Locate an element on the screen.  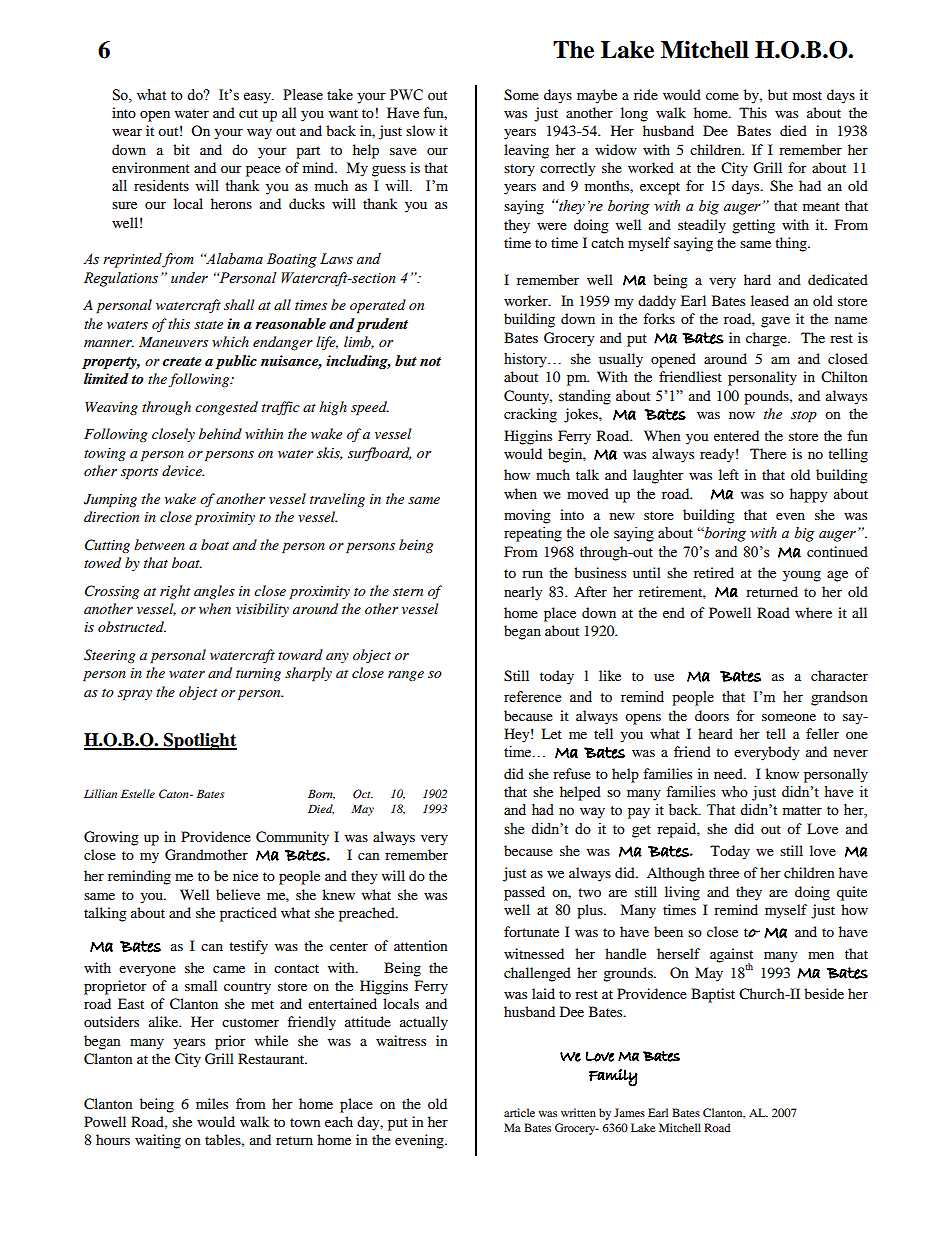
state is located at coordinates (208, 325).
